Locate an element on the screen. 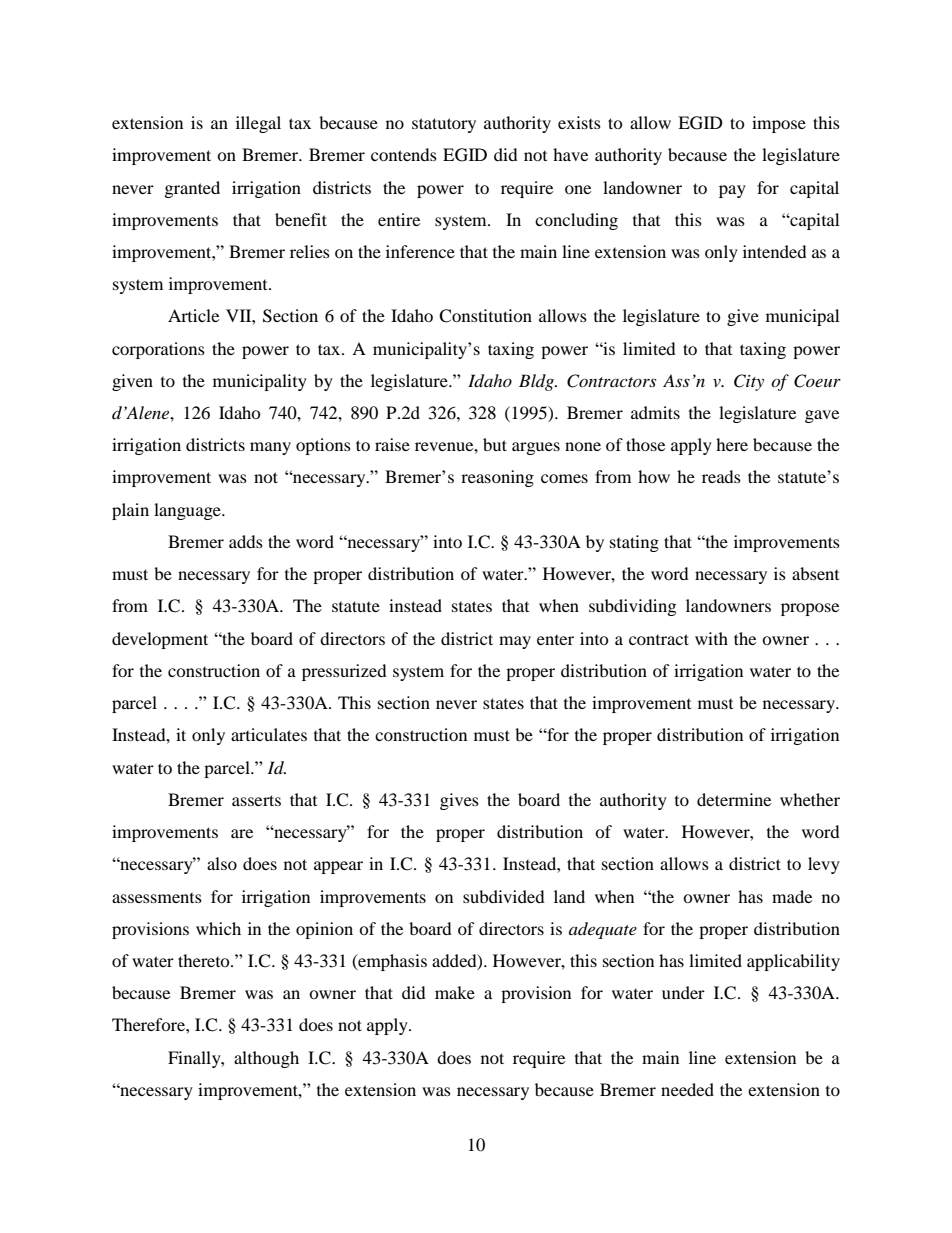 This screenshot has height=1233, width=952. corporations is located at coordinates (158, 350).
